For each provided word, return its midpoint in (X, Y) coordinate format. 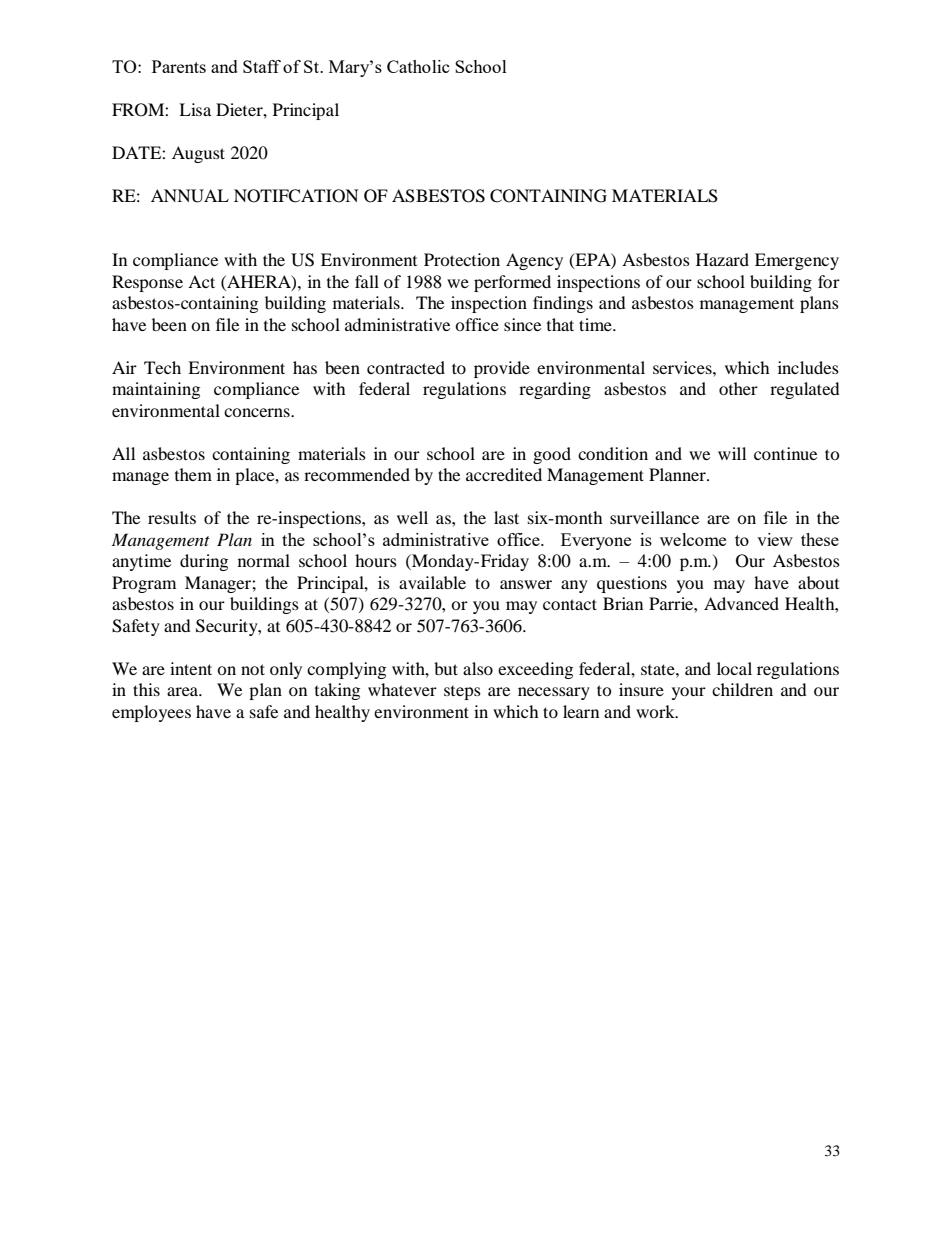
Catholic (418, 66)
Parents (179, 66)
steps (462, 693)
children (742, 689)
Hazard (722, 259)
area (184, 691)
